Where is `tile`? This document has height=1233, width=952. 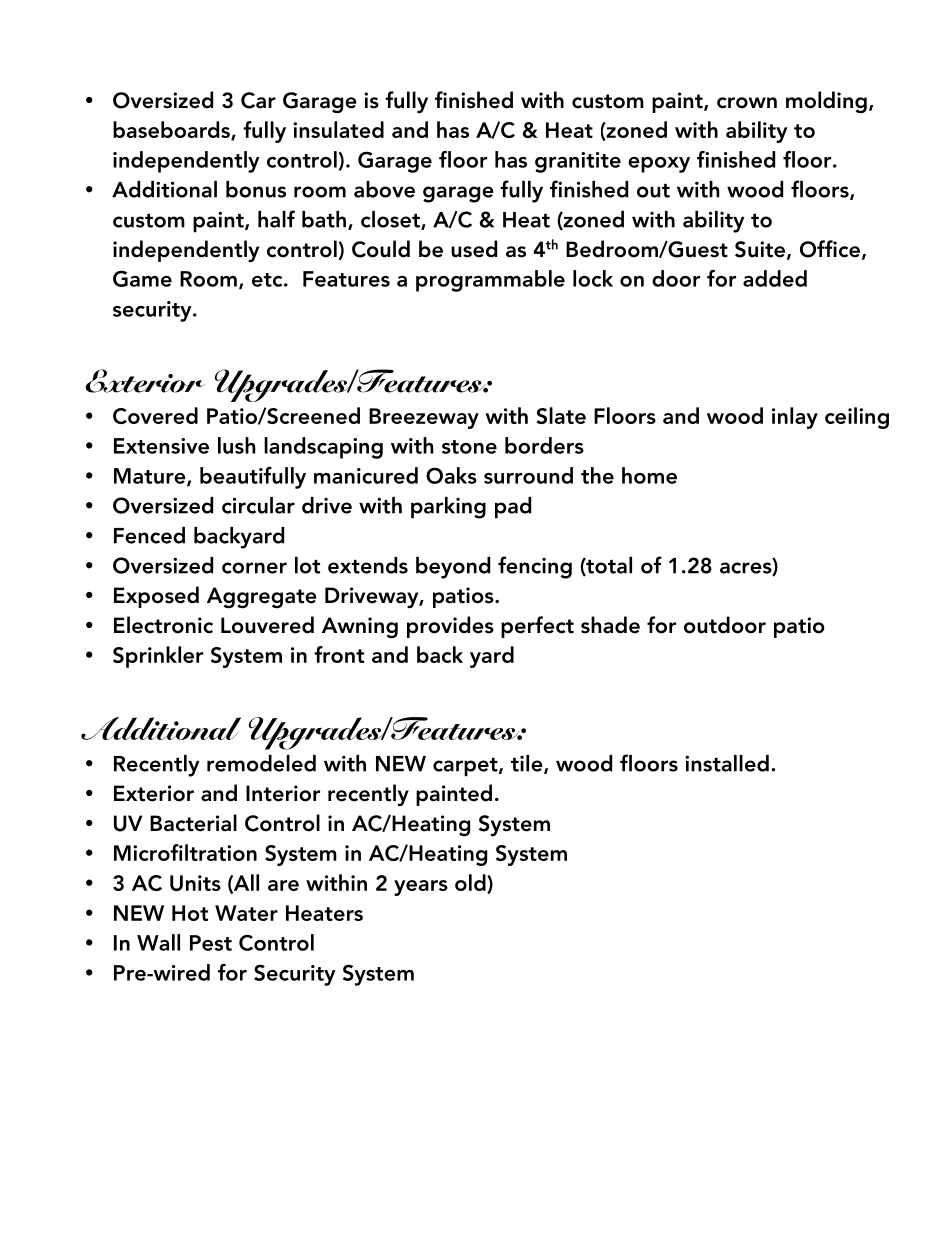 tile is located at coordinates (528, 764).
